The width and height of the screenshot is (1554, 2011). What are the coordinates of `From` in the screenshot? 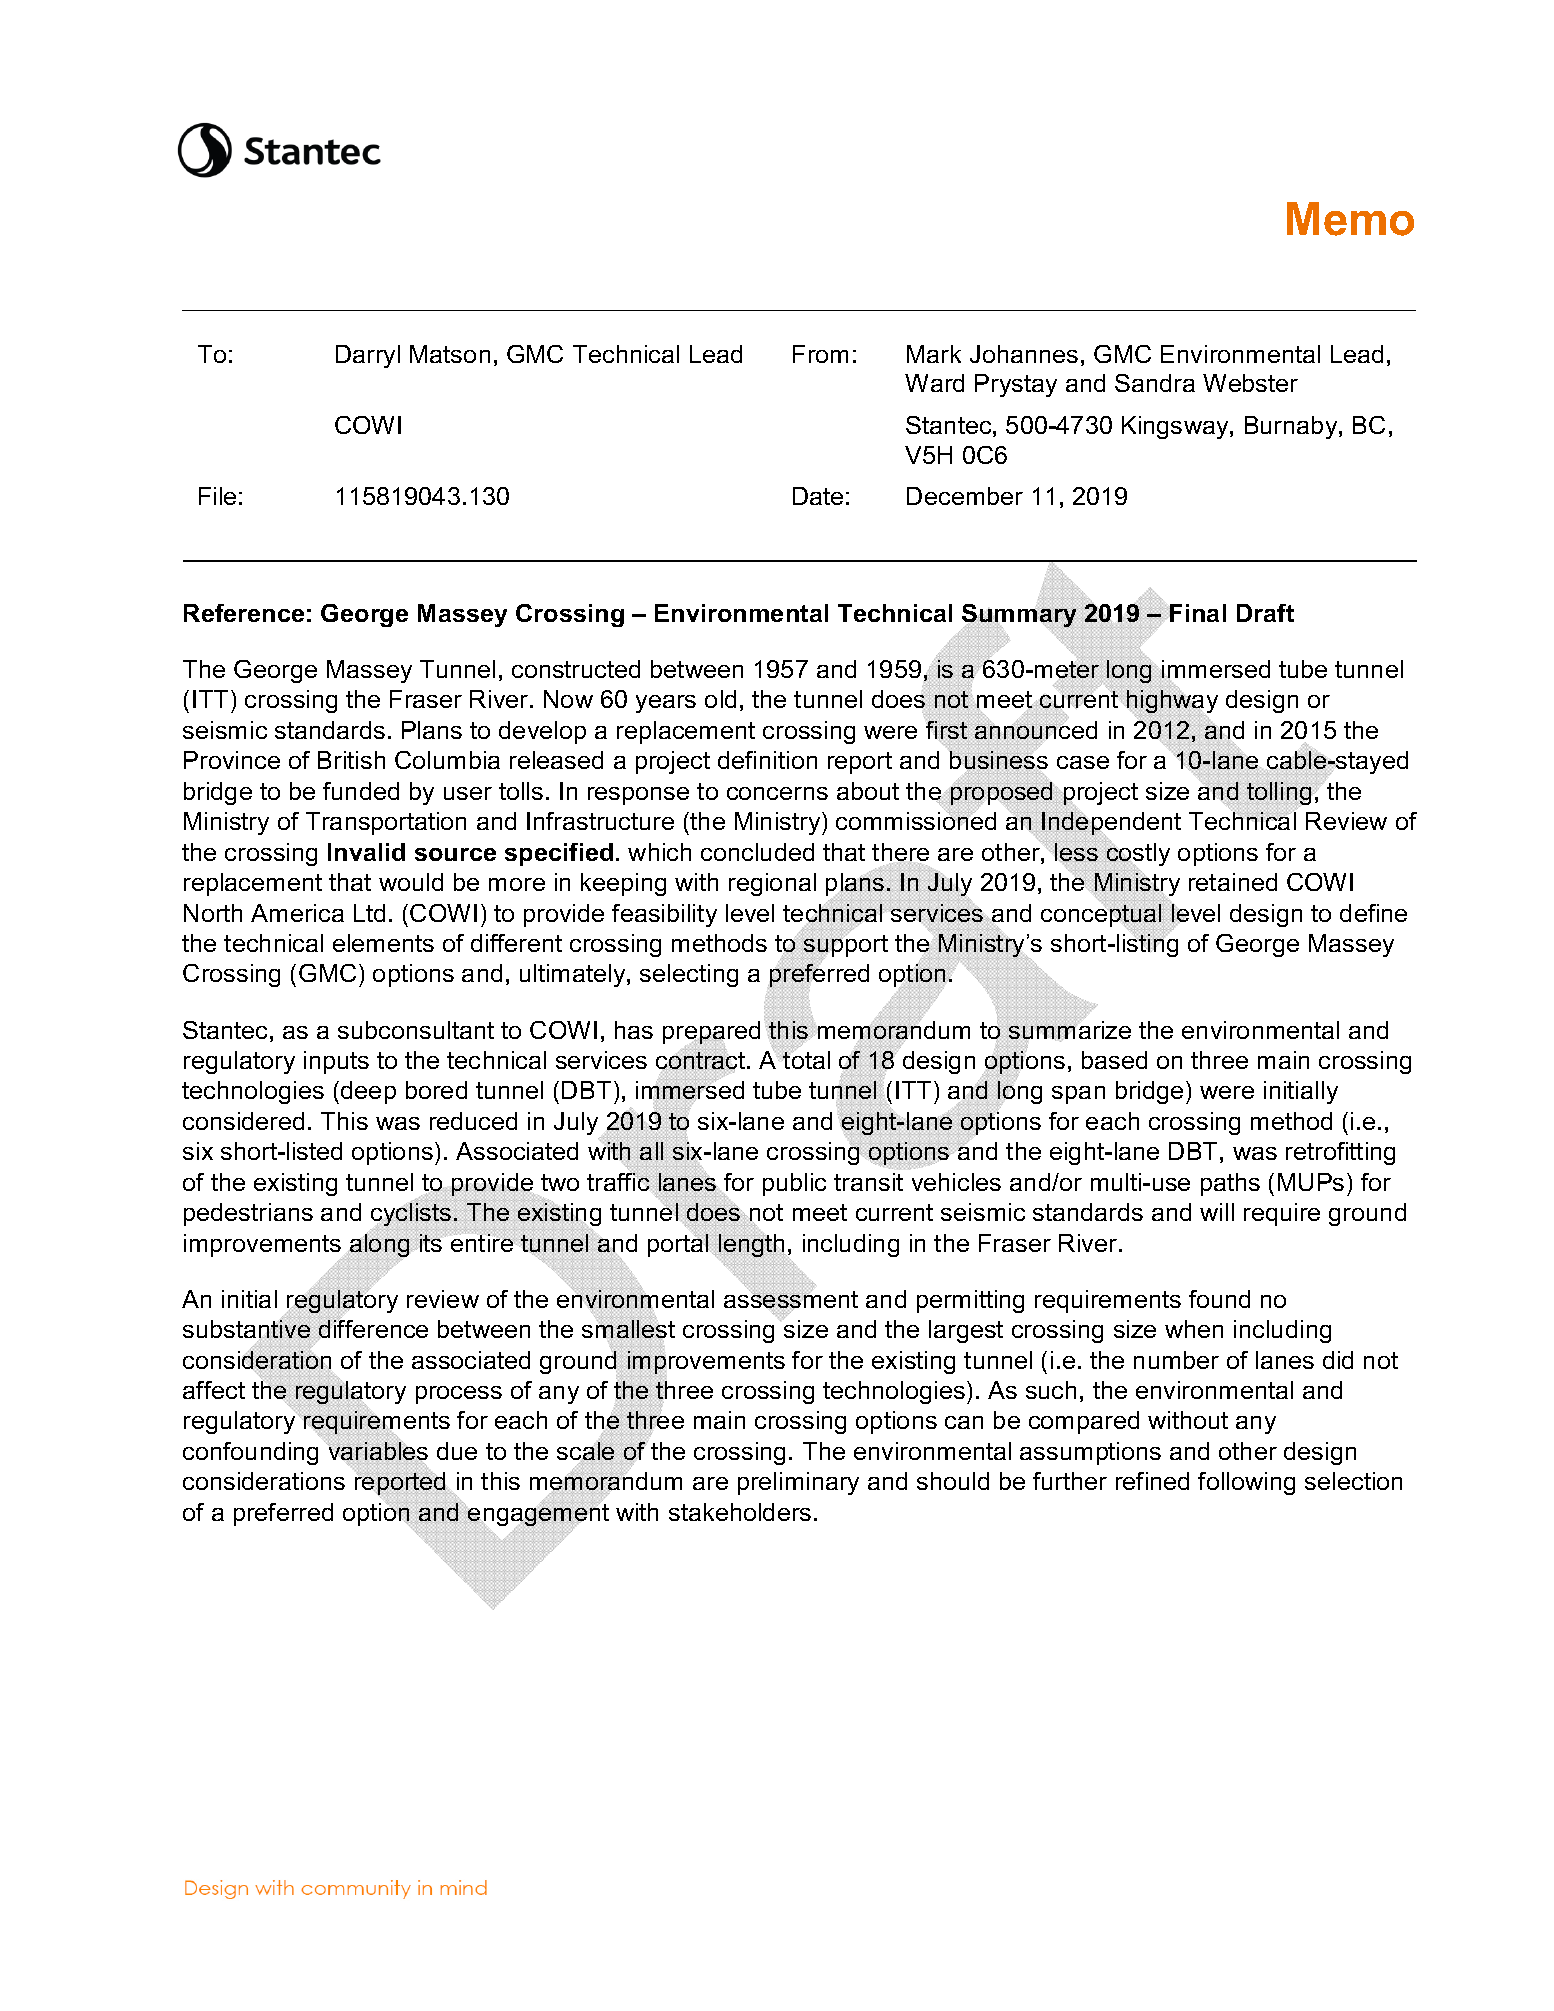 It's located at (820, 354).
